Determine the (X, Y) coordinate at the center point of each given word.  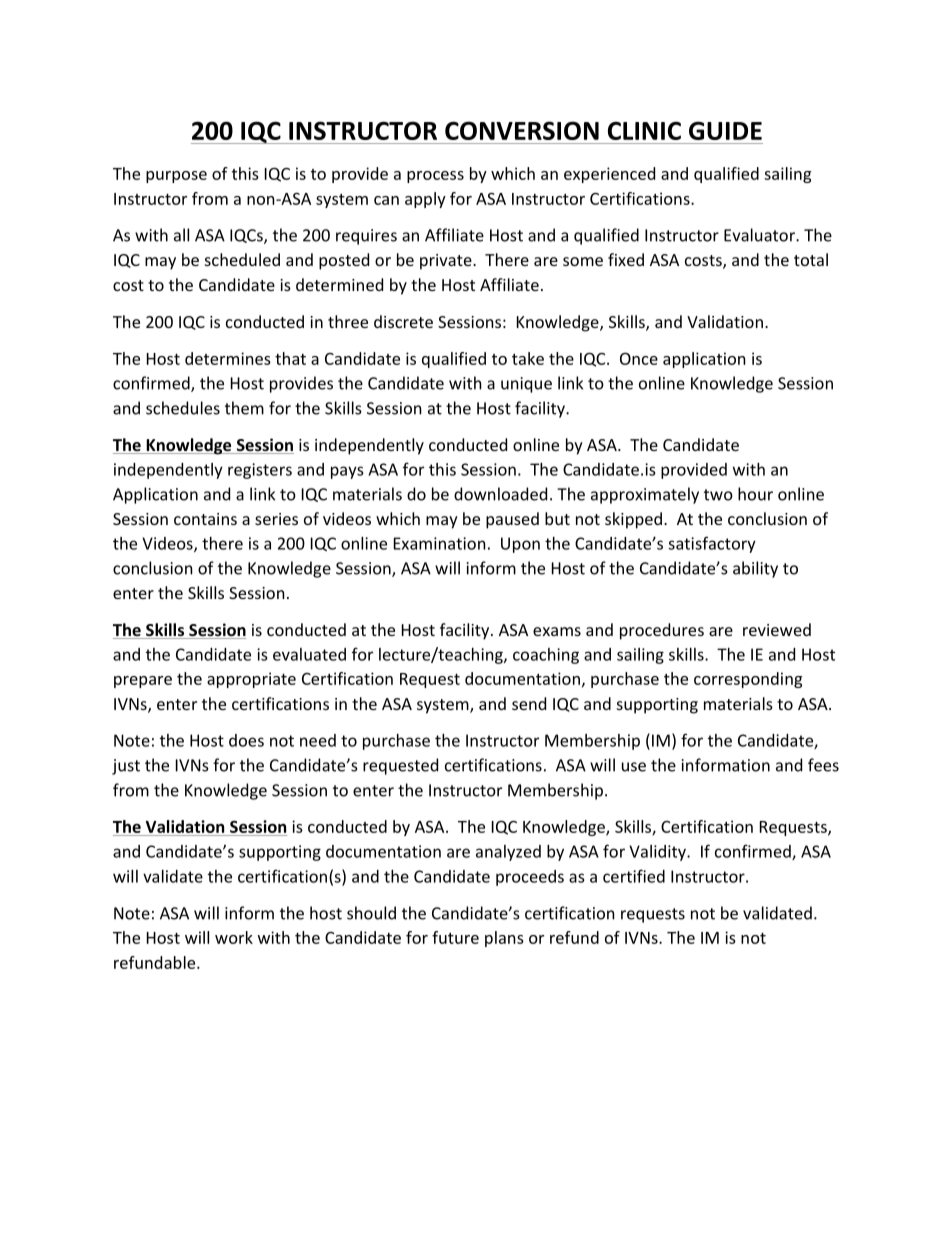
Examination (440, 543)
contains (205, 519)
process (435, 177)
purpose (176, 177)
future (455, 937)
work (234, 937)
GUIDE (725, 130)
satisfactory (712, 544)
